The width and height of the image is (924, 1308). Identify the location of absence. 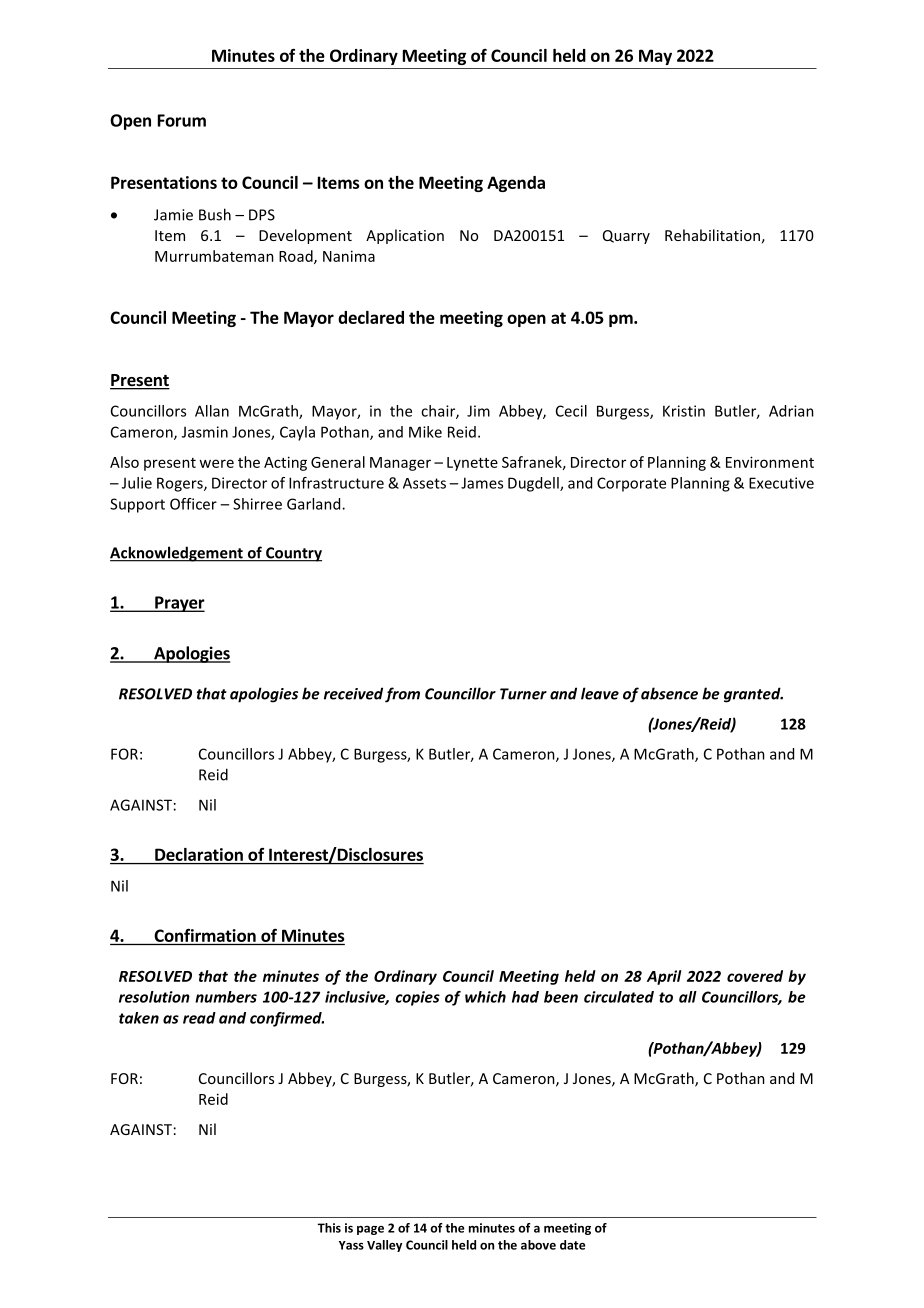
(669, 693).
